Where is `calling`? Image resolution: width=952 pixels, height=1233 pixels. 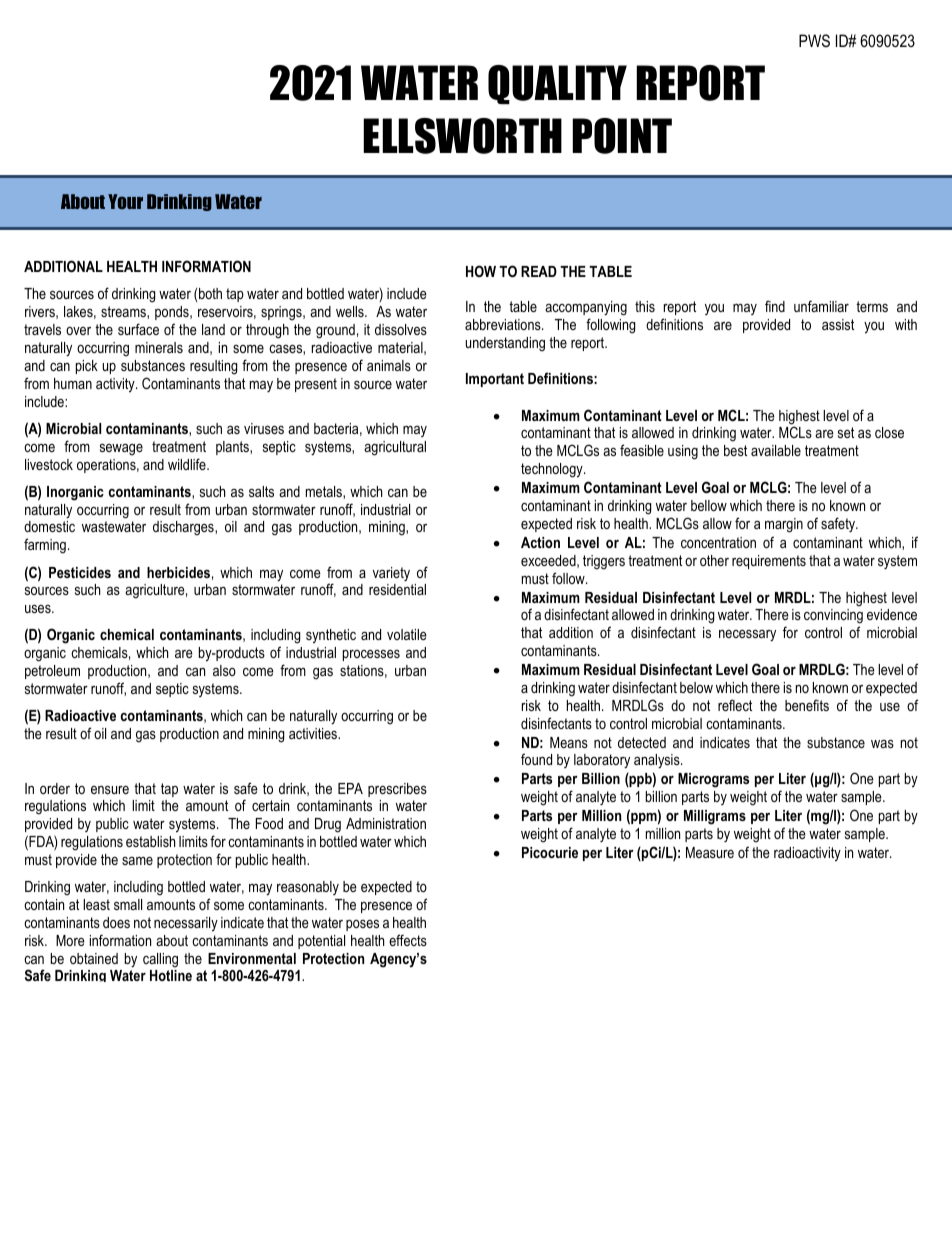
calling is located at coordinates (160, 960).
